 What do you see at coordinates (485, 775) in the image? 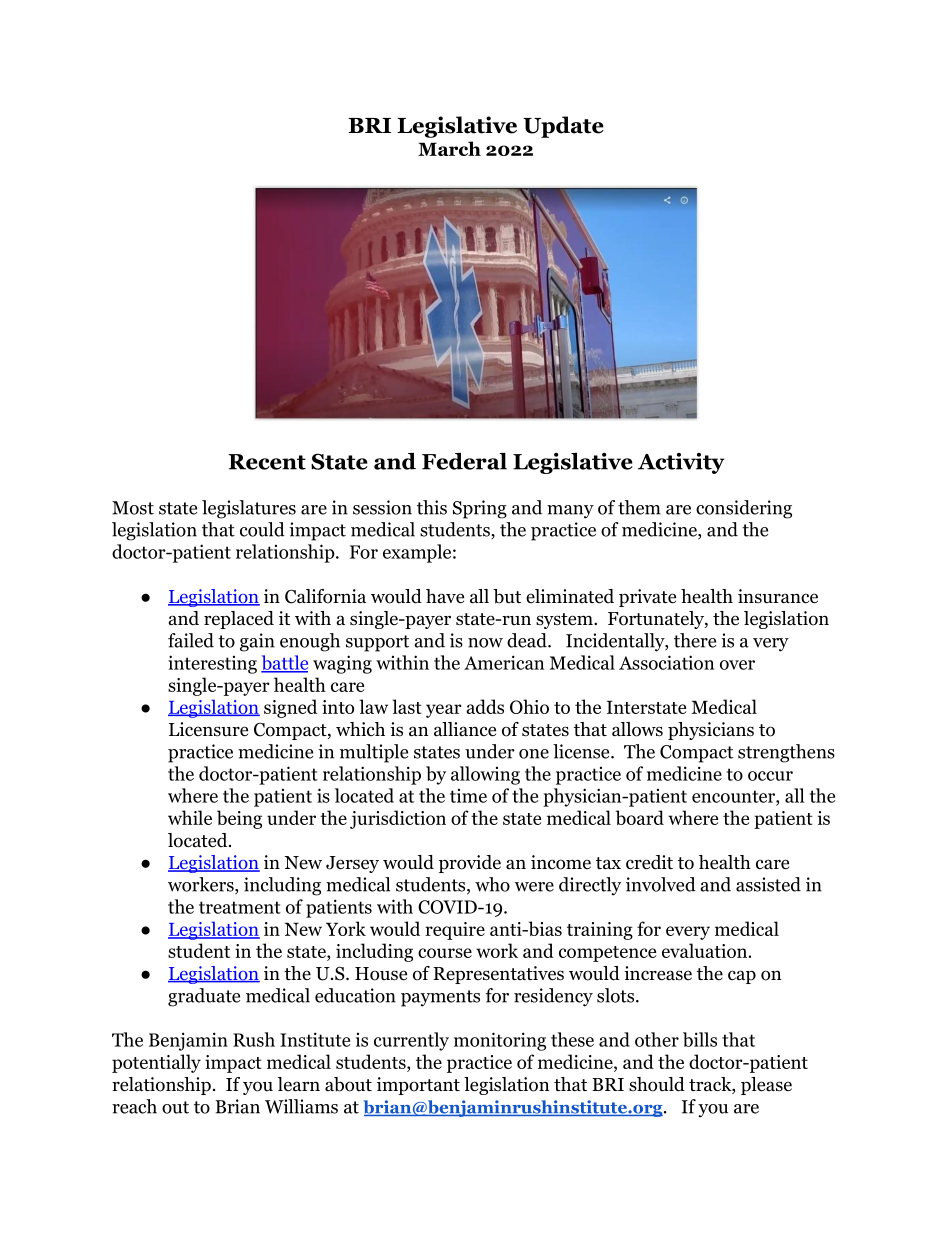
I see `allowing` at bounding box center [485, 775].
